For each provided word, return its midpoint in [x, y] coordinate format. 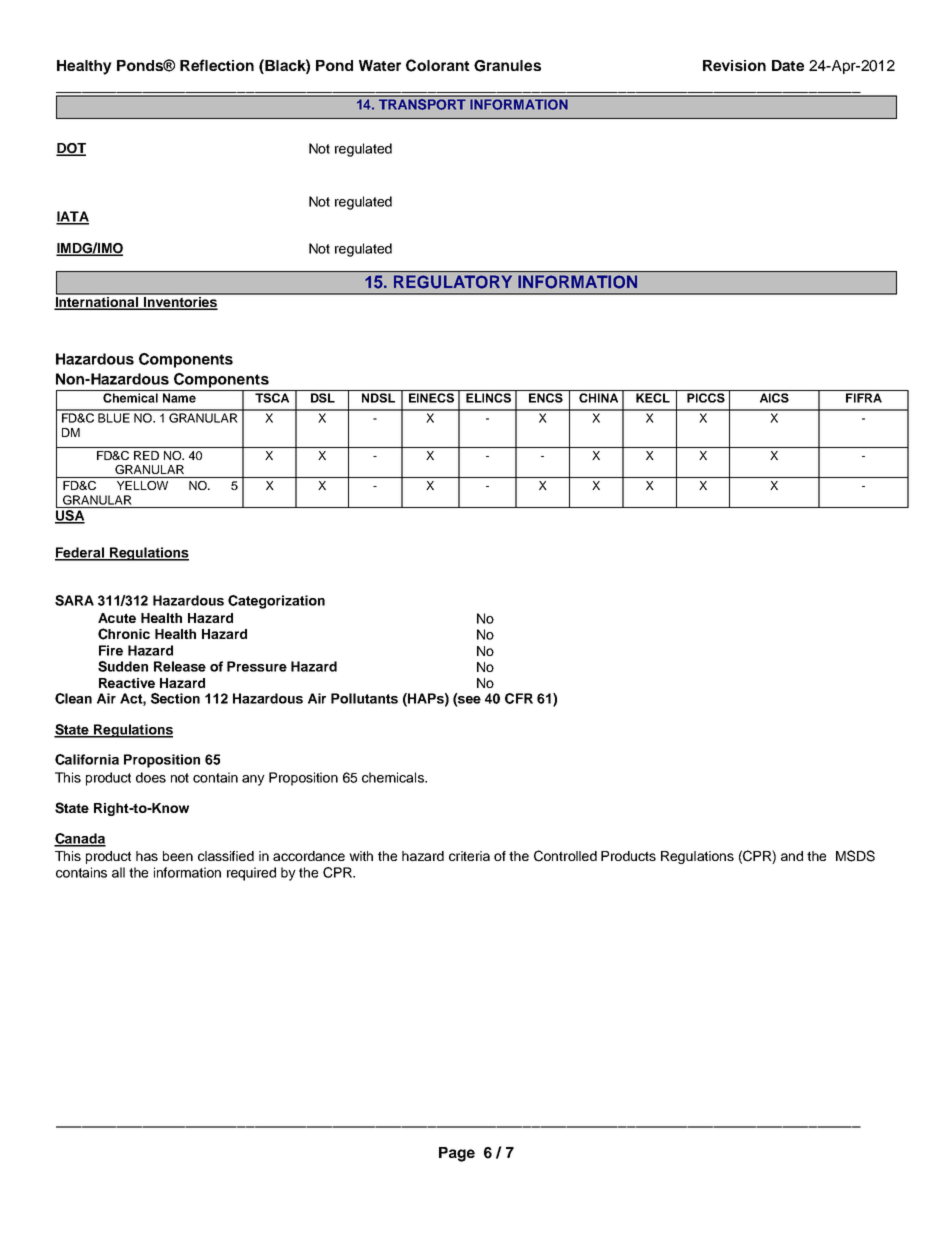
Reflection [217, 65]
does [151, 777]
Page [457, 1154]
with [361, 856]
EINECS [431, 398]
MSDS [855, 856]
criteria [469, 856]
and [792, 856]
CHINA [598, 398]
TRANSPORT [422, 104]
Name [179, 398]
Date [788, 65]
